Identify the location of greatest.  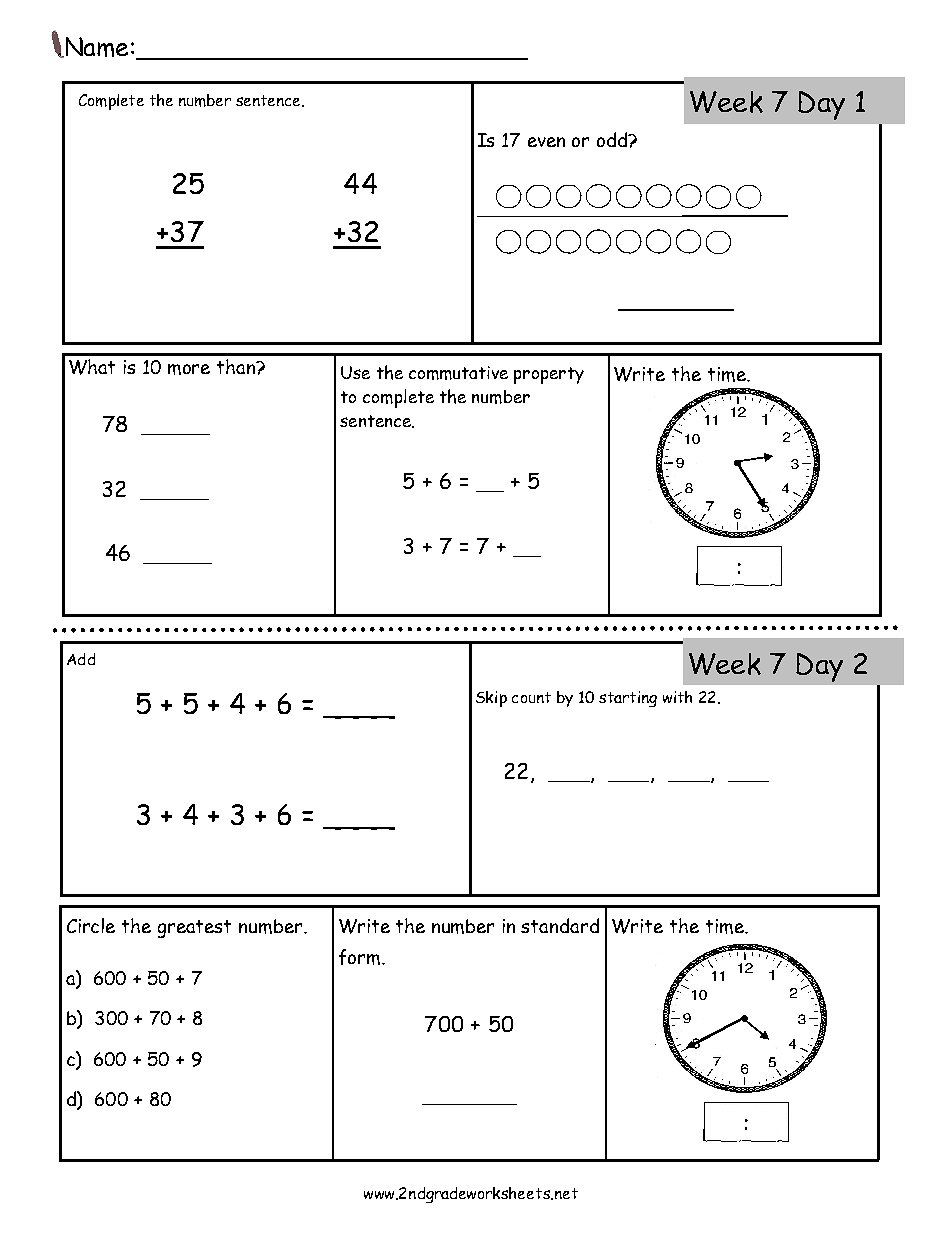
(194, 929).
